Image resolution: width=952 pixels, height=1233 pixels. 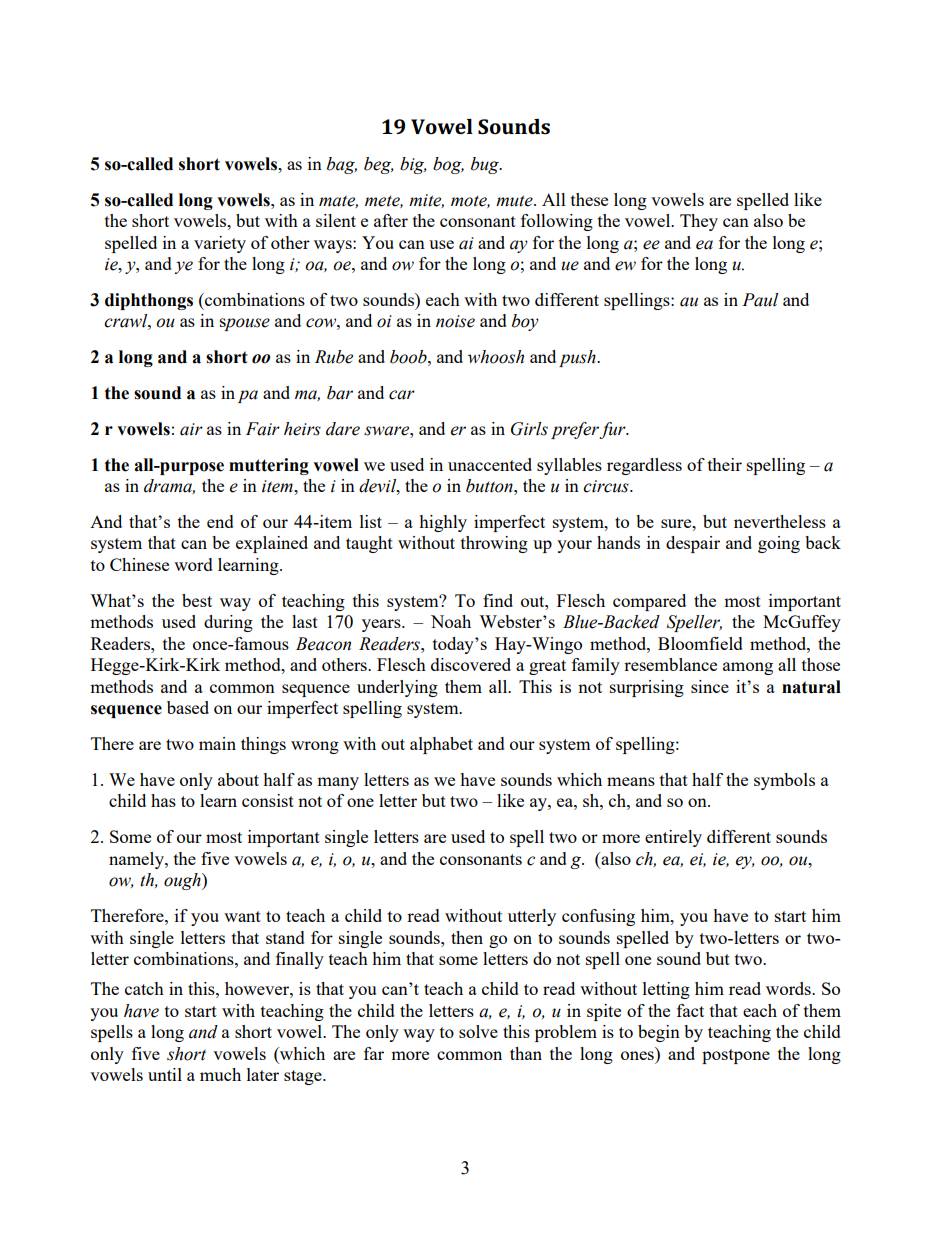 I want to click on muttering, so click(x=269, y=466).
